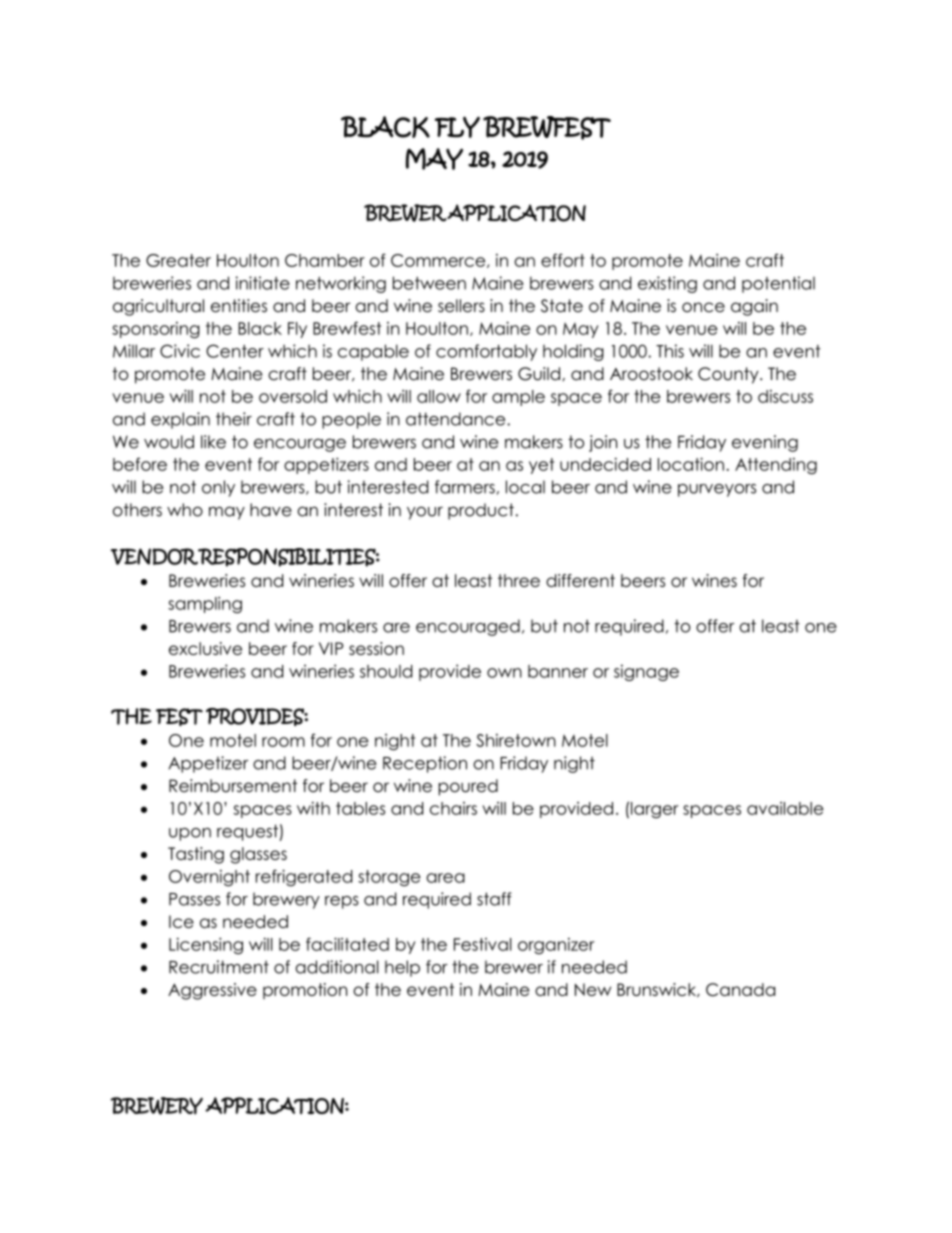 This image has height=1233, width=952. What do you see at coordinates (717, 490) in the image?
I see `purveyors` at bounding box center [717, 490].
